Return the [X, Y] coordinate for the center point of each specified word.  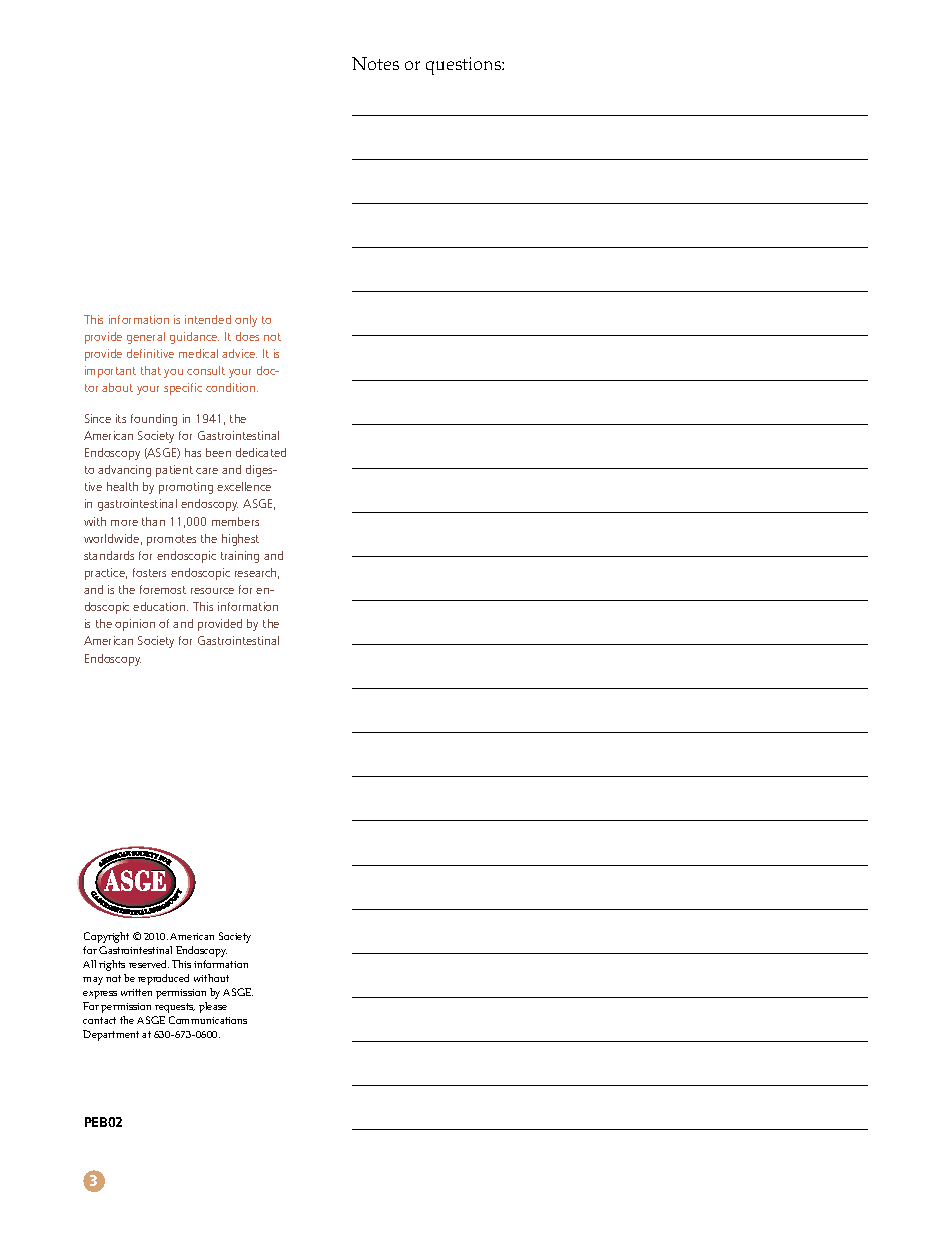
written [136, 992]
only [246, 321]
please [213, 1007]
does [247, 336]
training [240, 557]
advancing [124, 471]
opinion [135, 625]
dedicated [261, 452]
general [146, 338]
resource [212, 591]
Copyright [106, 937]
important [110, 372]
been [218, 452]
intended [208, 319]
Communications [208, 1020]
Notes [375, 63]
